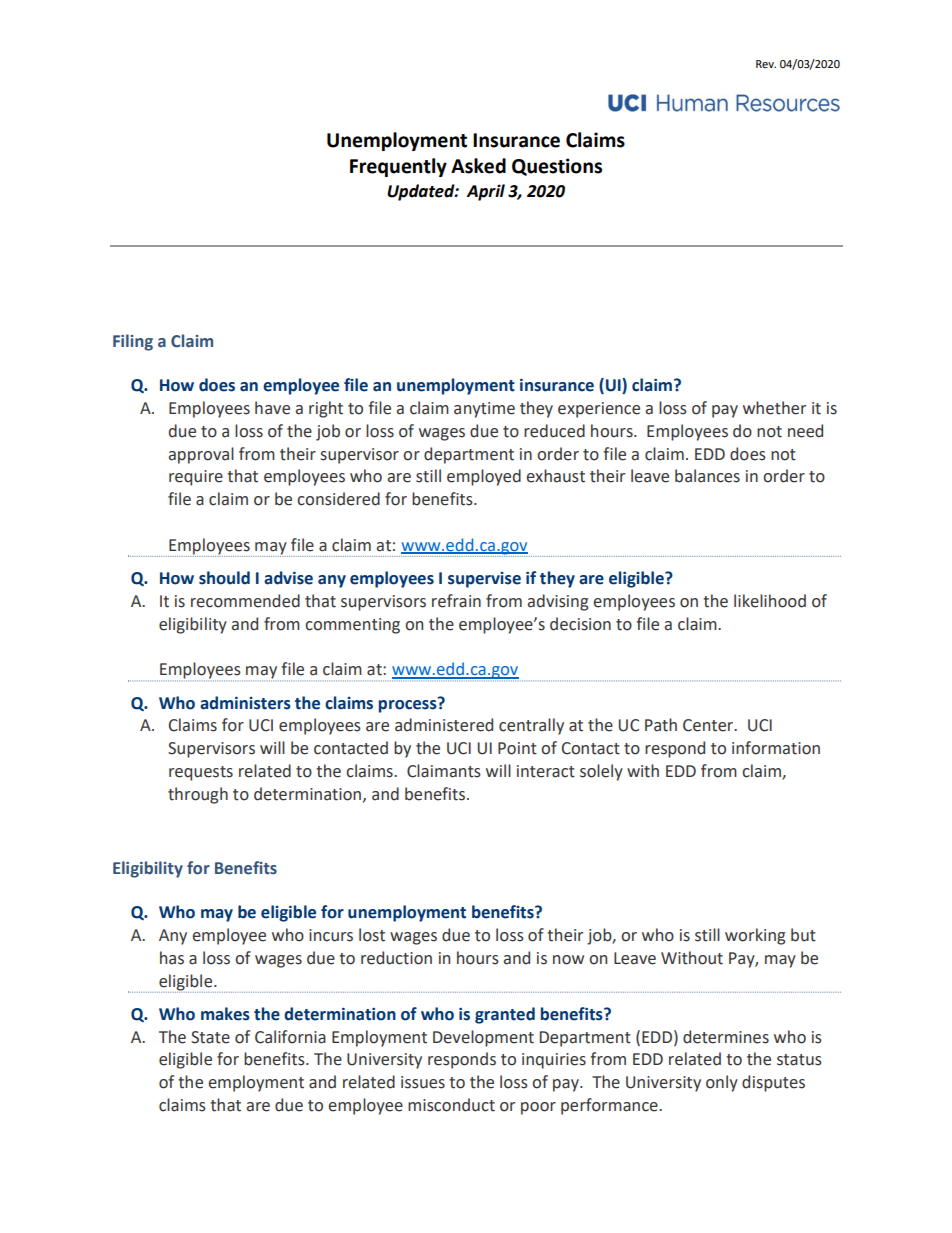 The width and height of the document is (952, 1233). What do you see at coordinates (451, 1105) in the document?
I see `misconduct` at bounding box center [451, 1105].
